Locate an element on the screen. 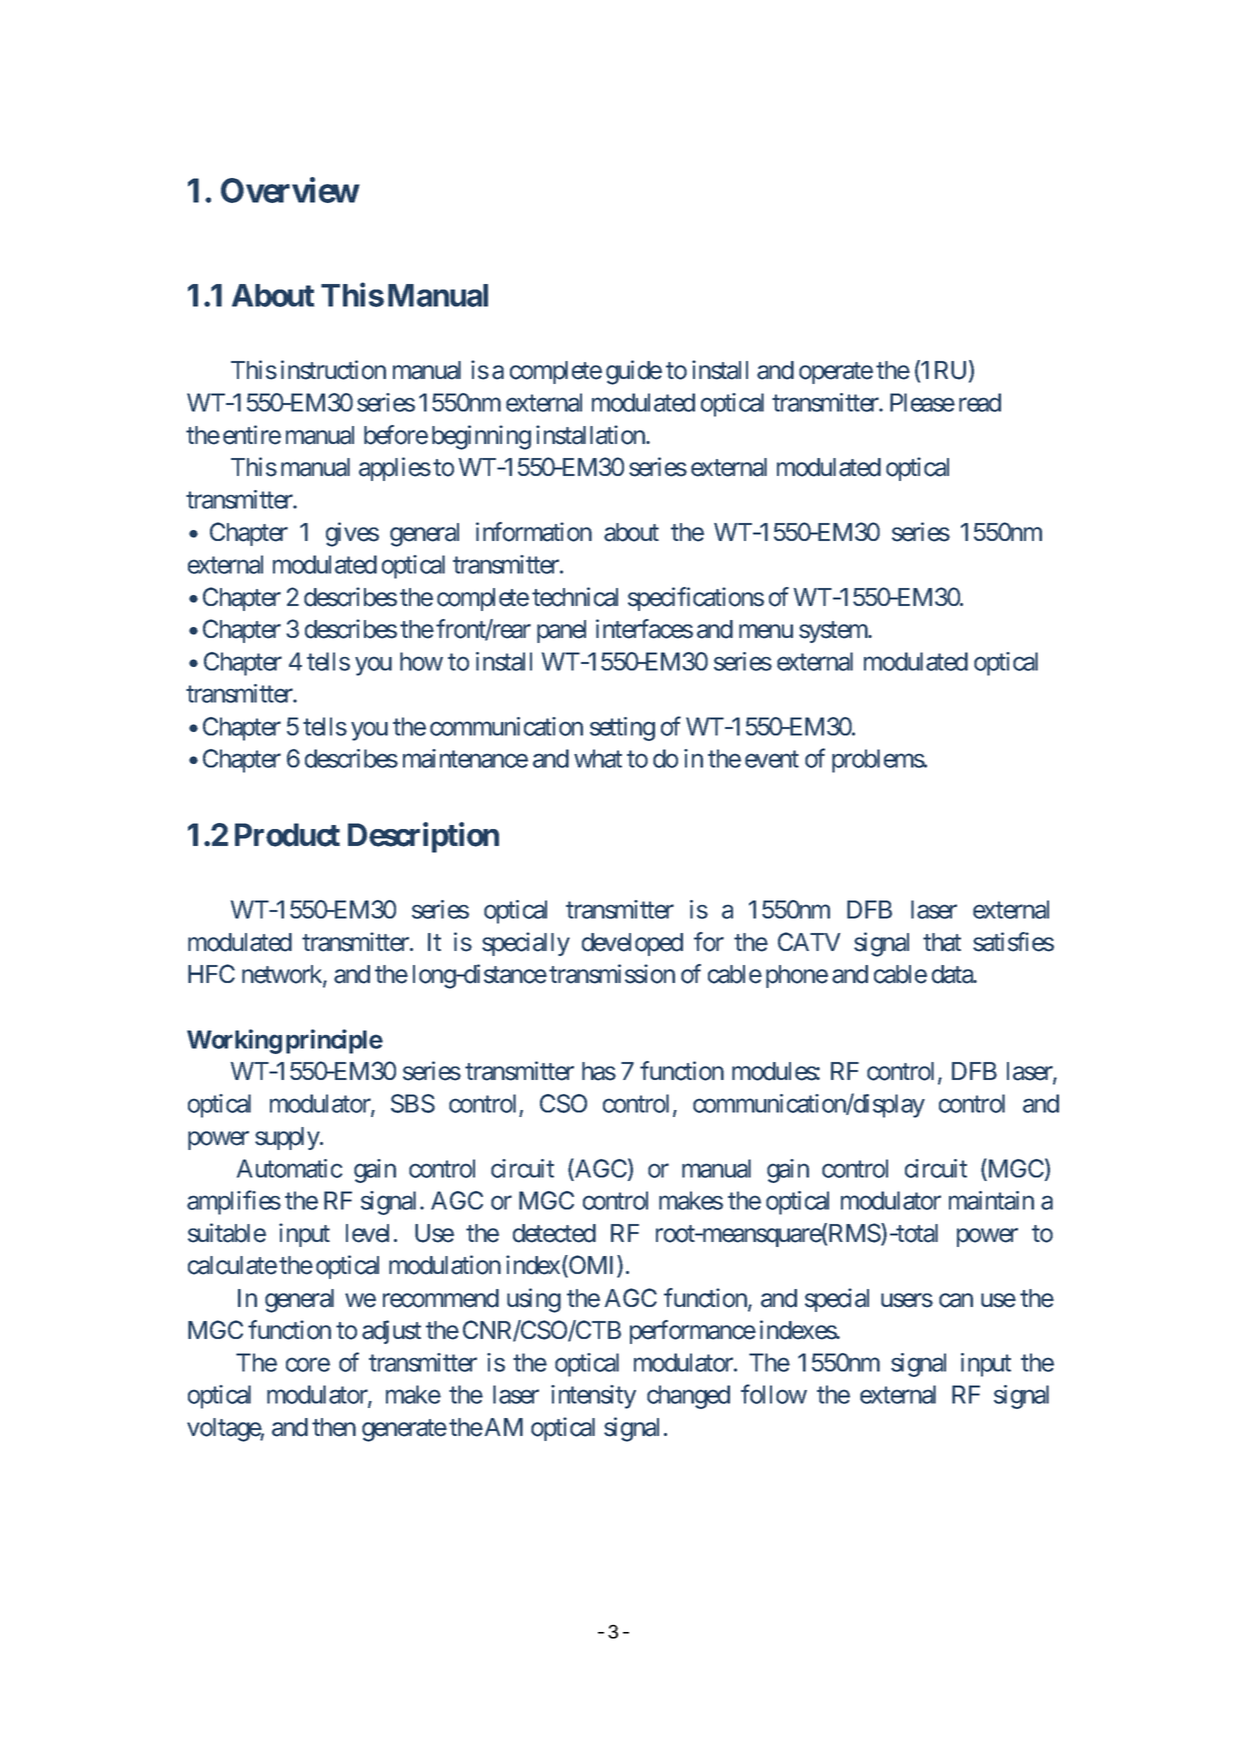 This screenshot has height=1746, width=1235. then is located at coordinates (334, 1427).
